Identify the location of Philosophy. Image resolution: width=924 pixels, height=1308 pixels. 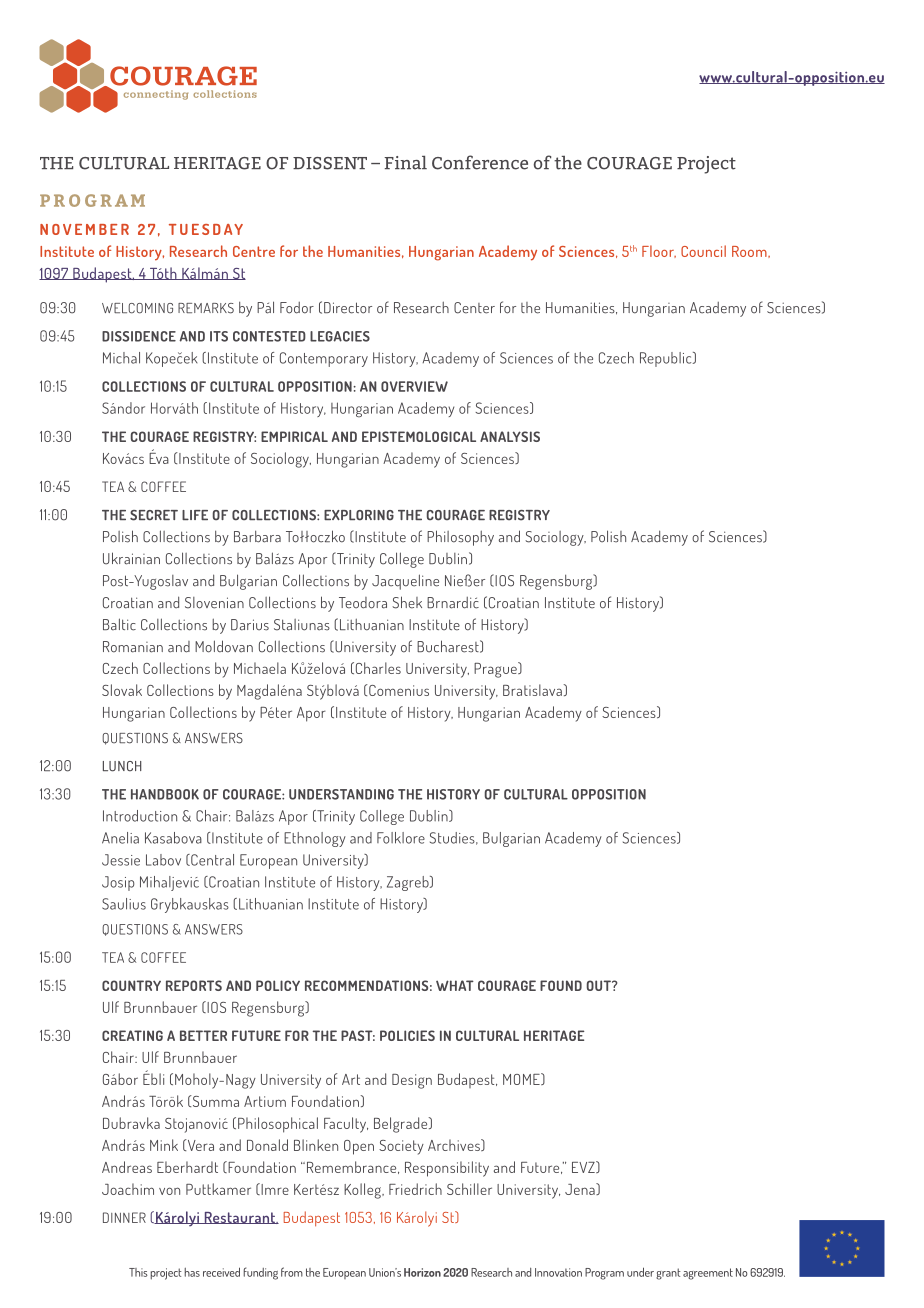
(460, 538).
